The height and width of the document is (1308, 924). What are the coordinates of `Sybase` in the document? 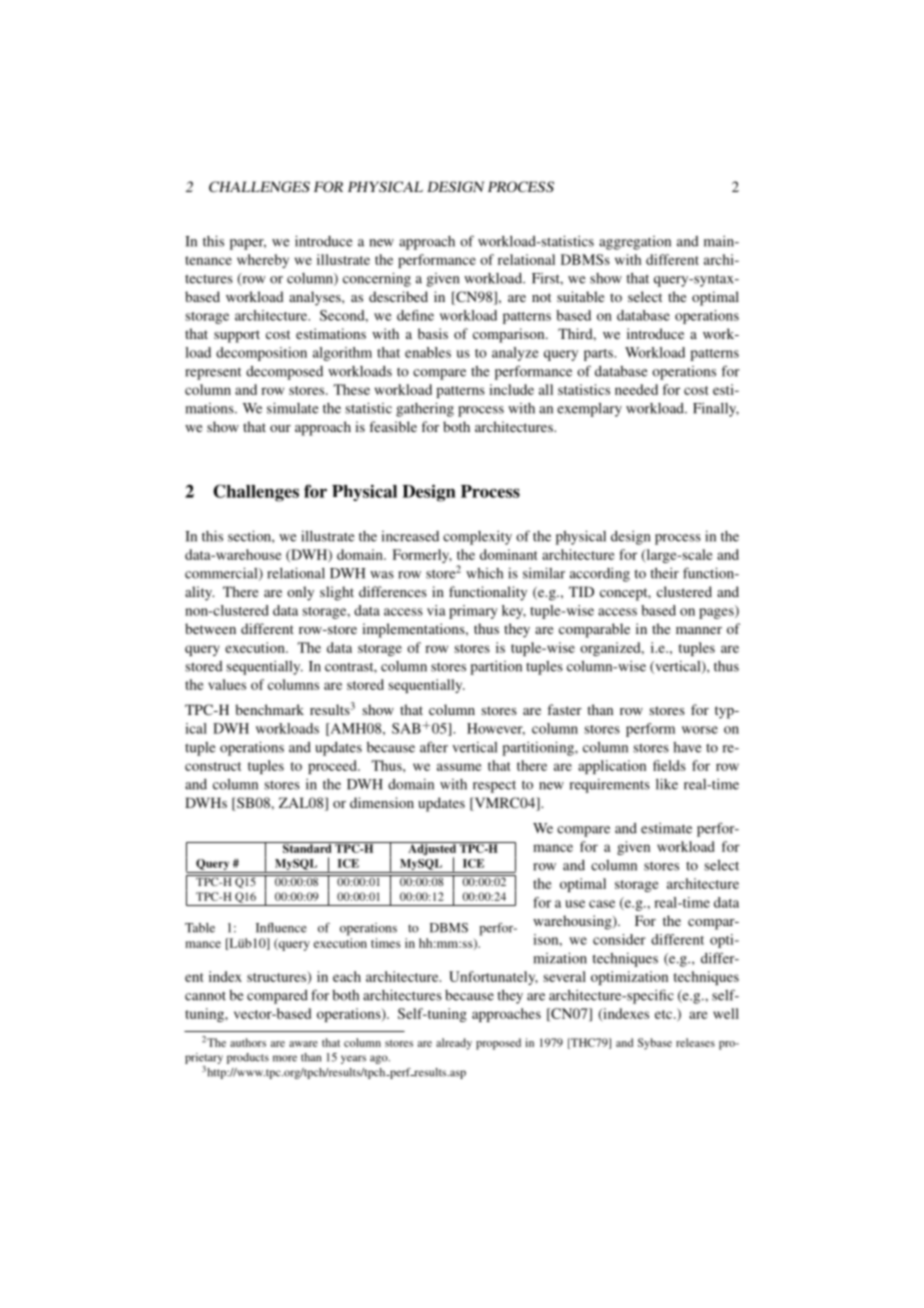 It's located at (655, 1044).
